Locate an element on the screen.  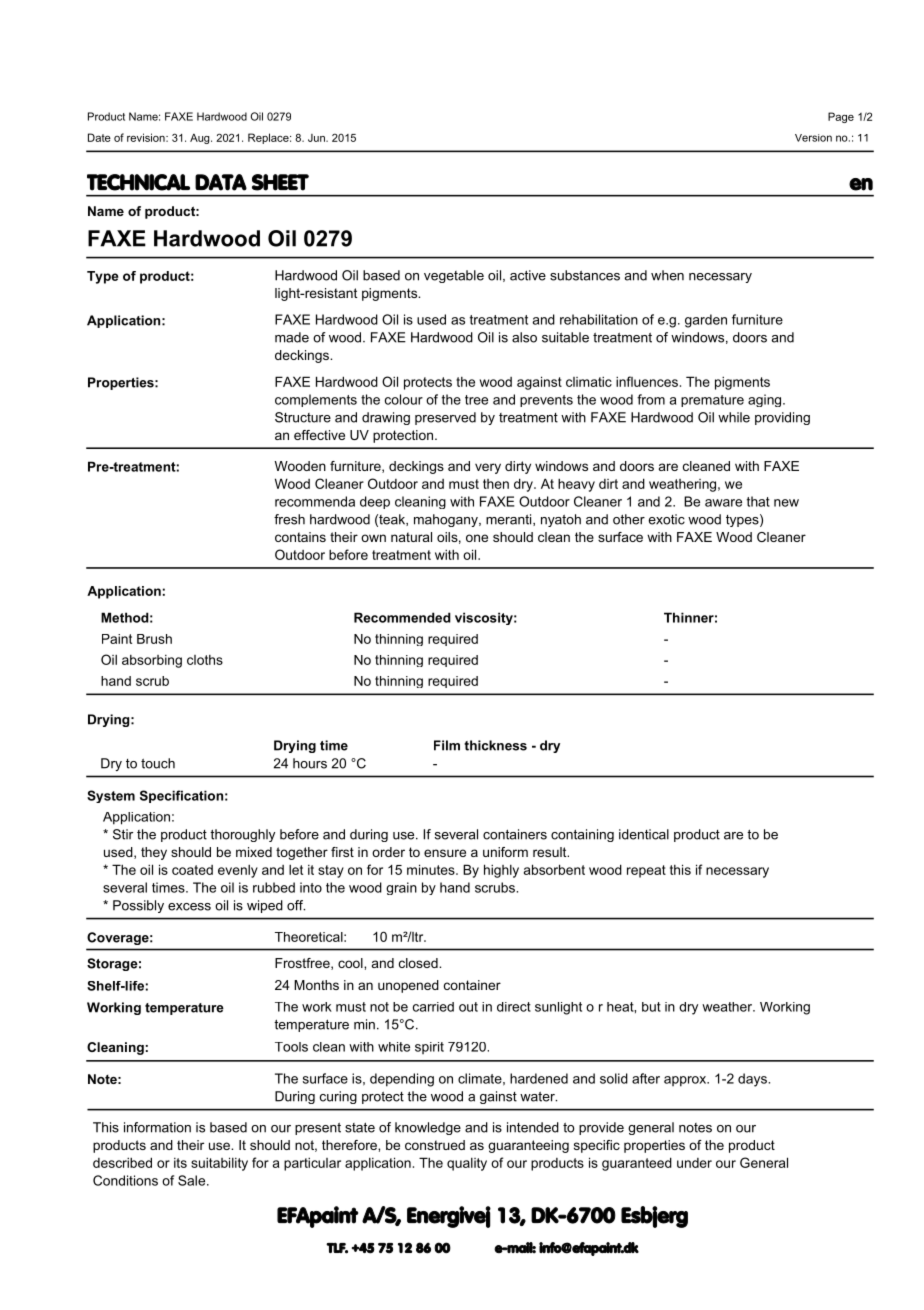
identical is located at coordinates (644, 834).
